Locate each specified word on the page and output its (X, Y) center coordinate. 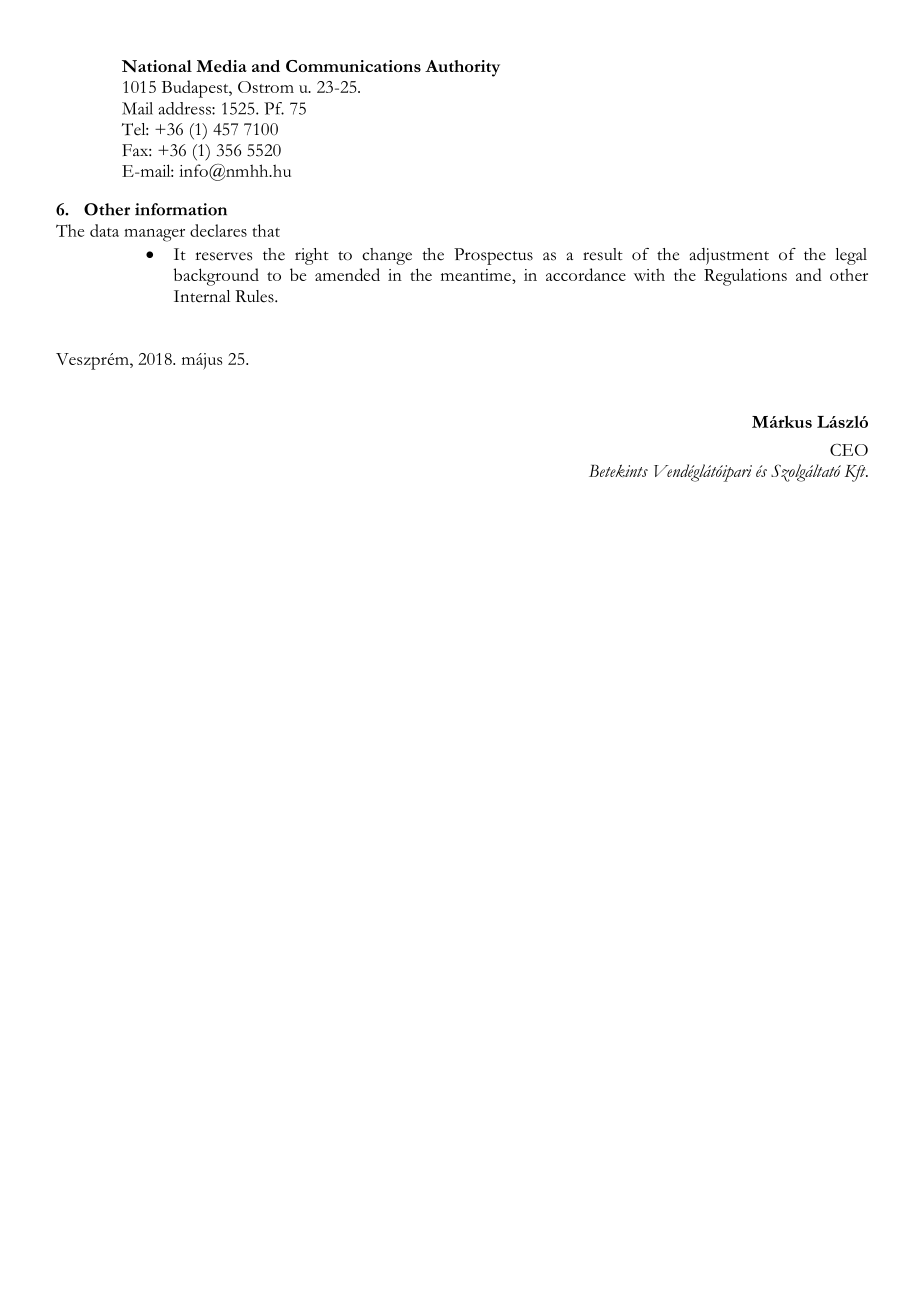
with (649, 274)
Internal (202, 296)
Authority (462, 68)
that (266, 230)
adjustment (729, 256)
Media (221, 66)
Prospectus (493, 256)
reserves (223, 256)
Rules (255, 296)
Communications (353, 66)
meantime (477, 275)
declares (218, 230)
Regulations (745, 277)
